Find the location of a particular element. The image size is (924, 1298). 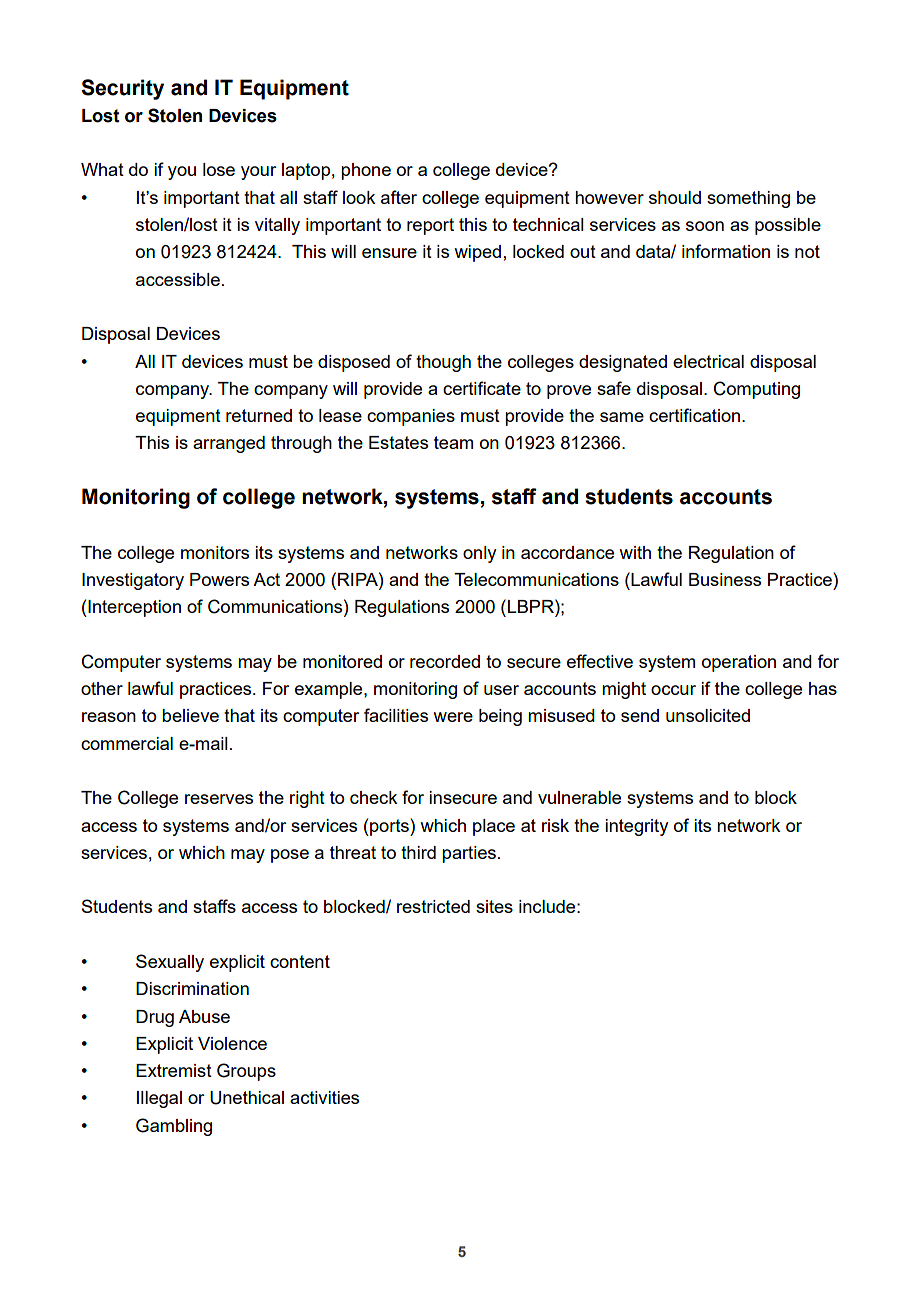

lose is located at coordinates (219, 169).
